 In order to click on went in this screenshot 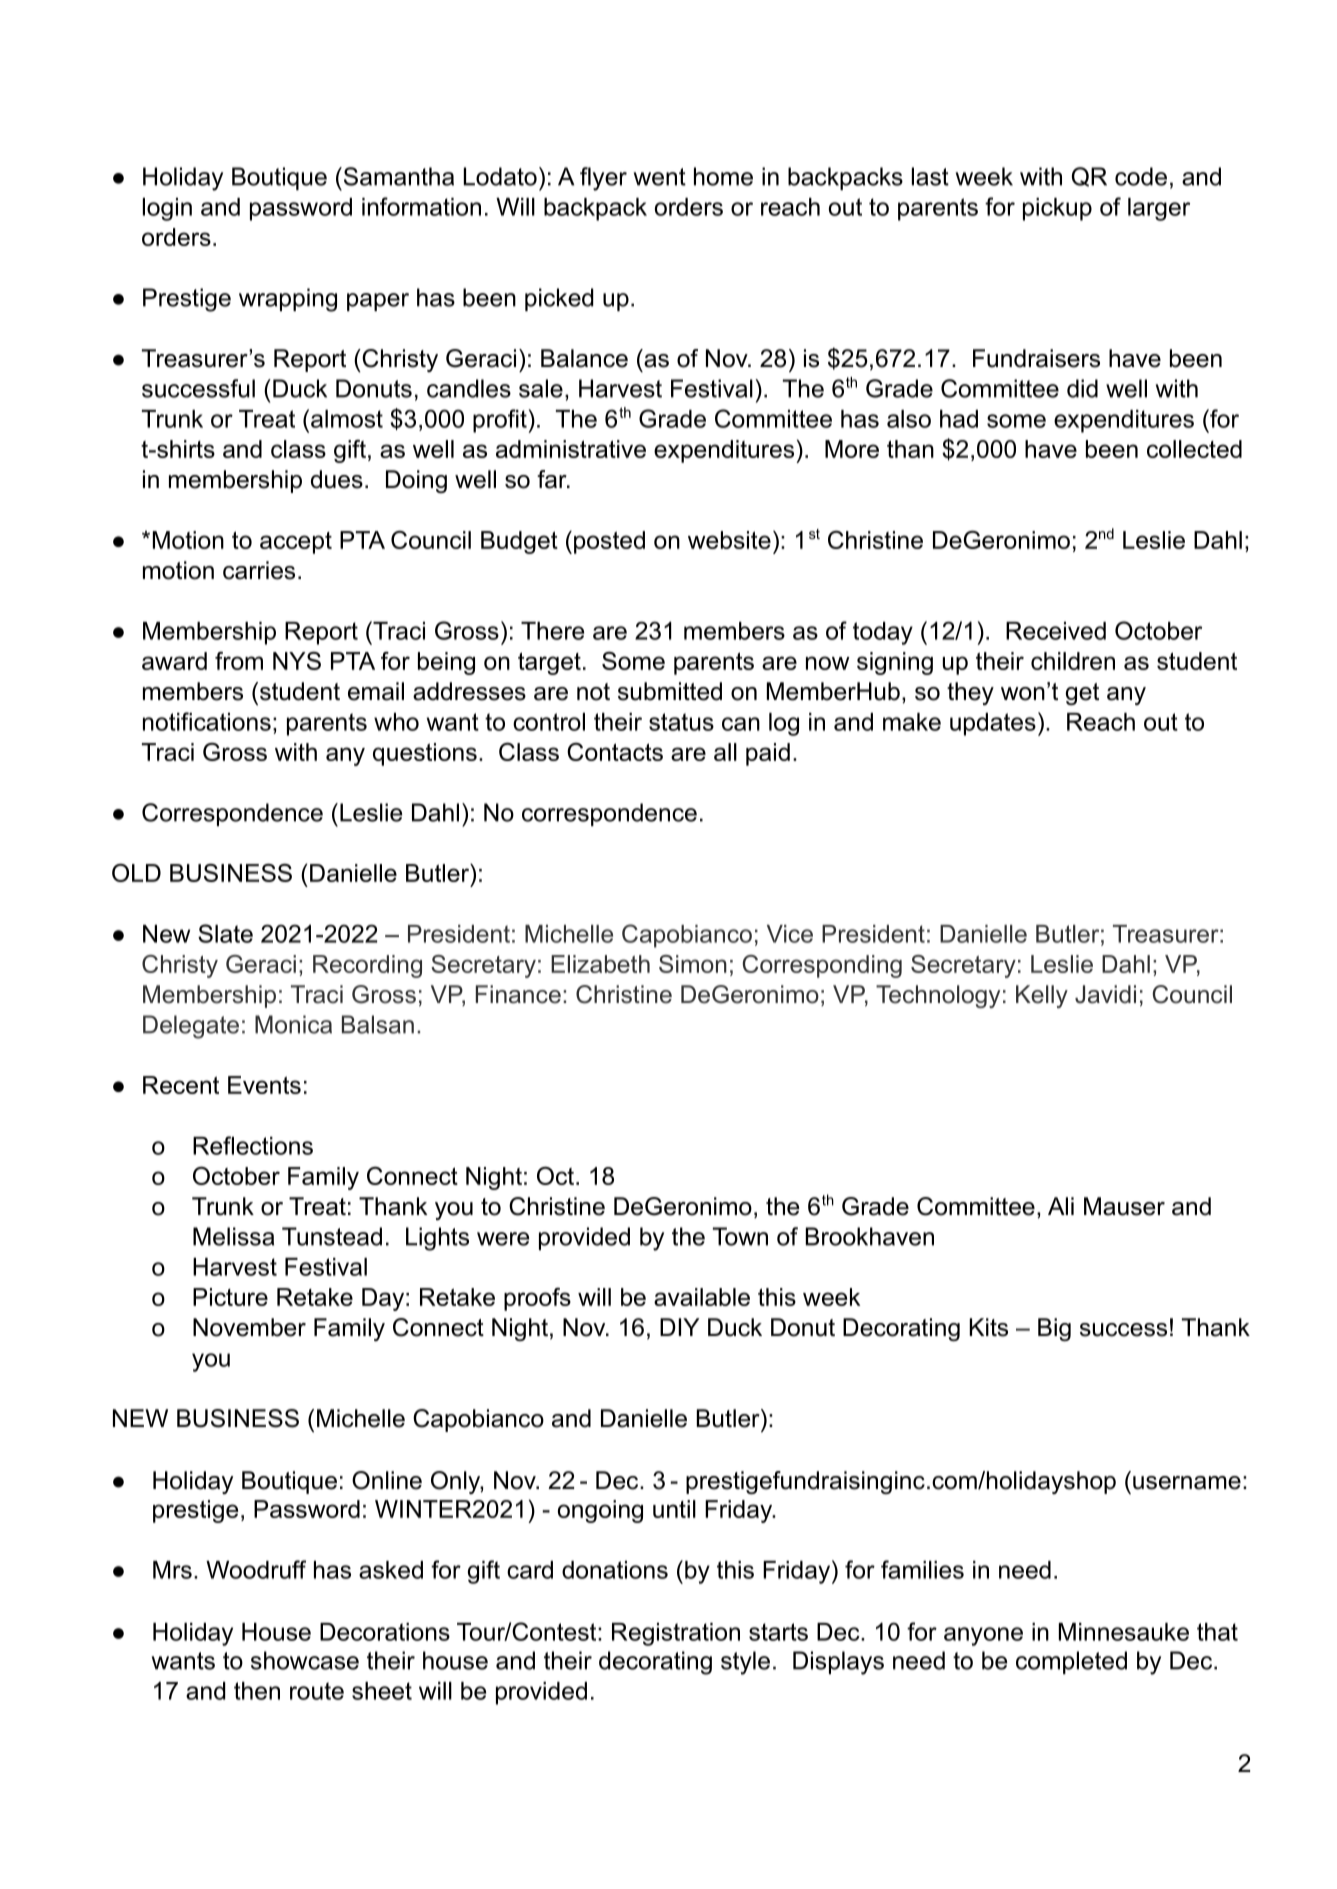, I will do `click(660, 177)`.
